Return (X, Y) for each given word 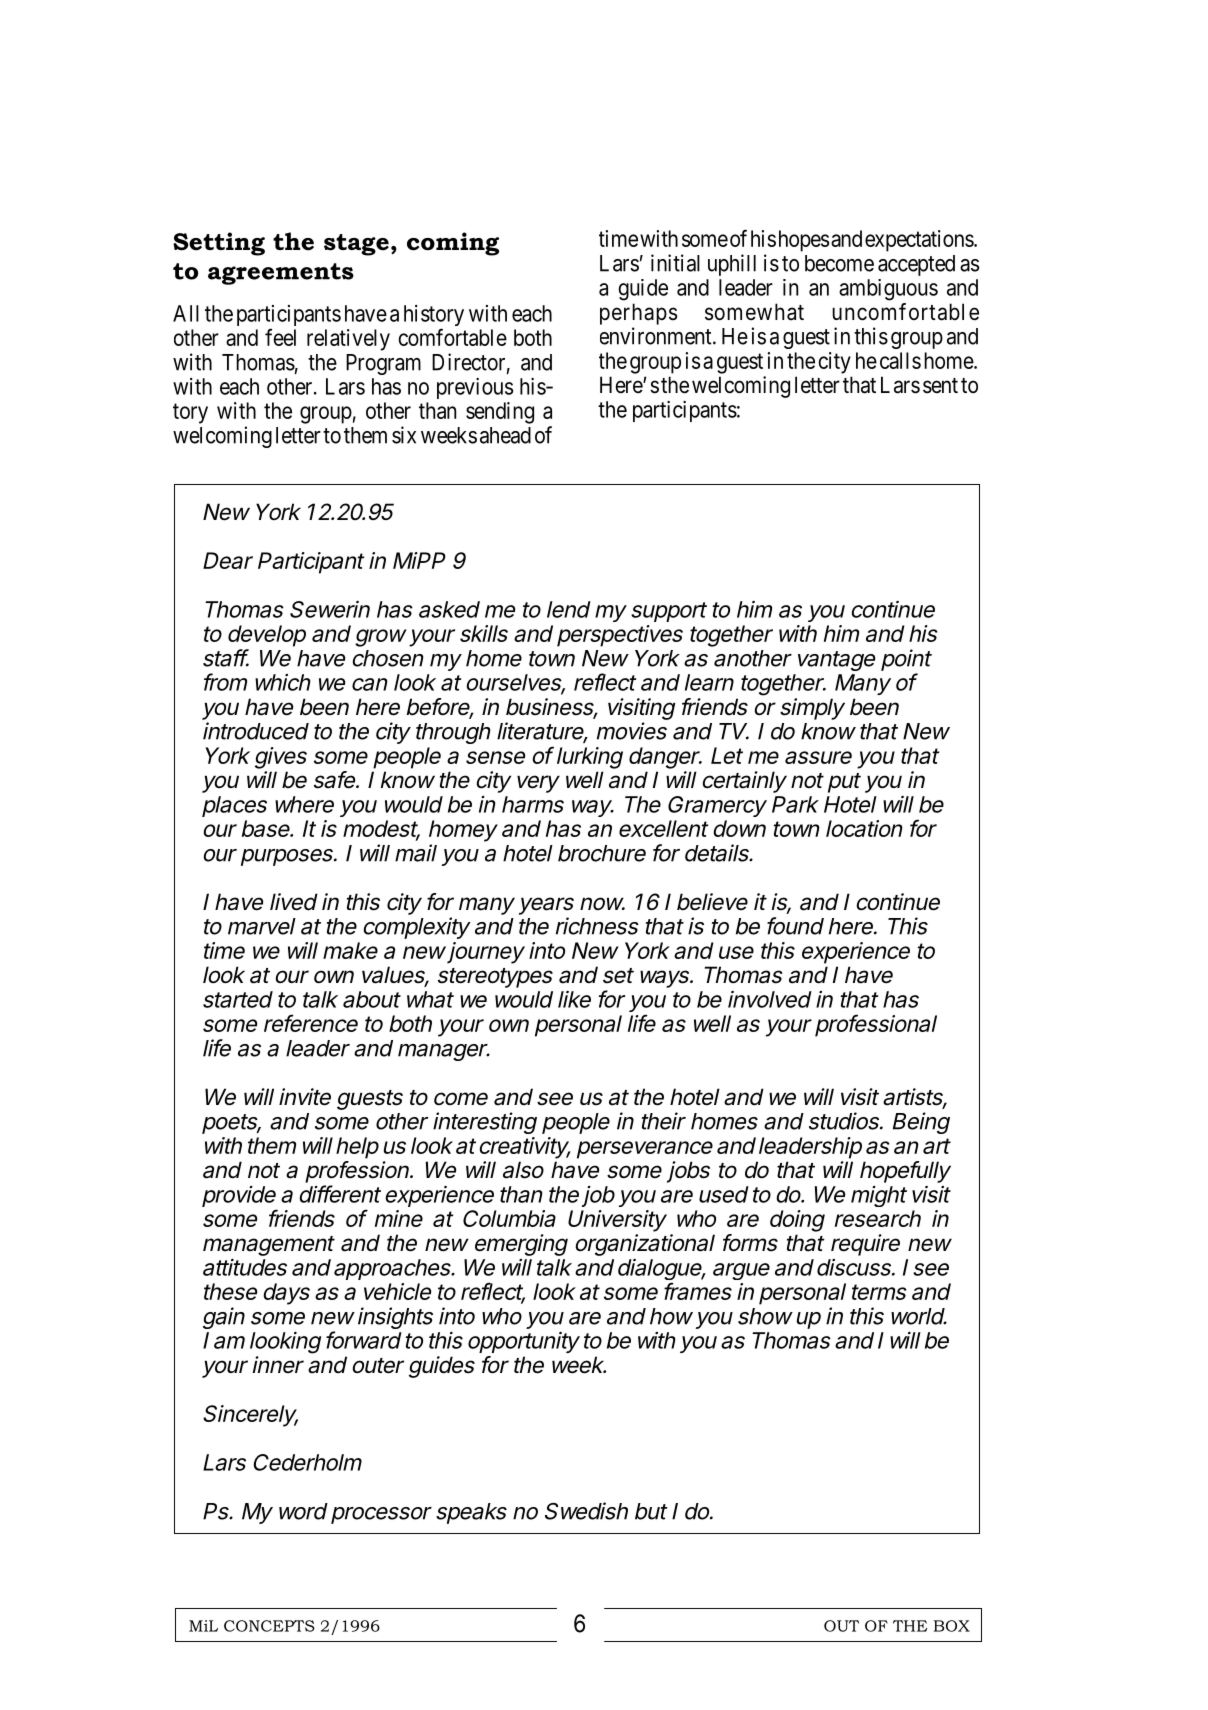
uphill (732, 265)
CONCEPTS (269, 1626)
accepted (916, 265)
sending (500, 413)
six (404, 435)
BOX (951, 1626)
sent (940, 386)
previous (475, 388)
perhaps (638, 314)
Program (383, 364)
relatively (348, 340)
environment (657, 336)
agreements (281, 274)
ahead (505, 435)
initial (675, 263)
